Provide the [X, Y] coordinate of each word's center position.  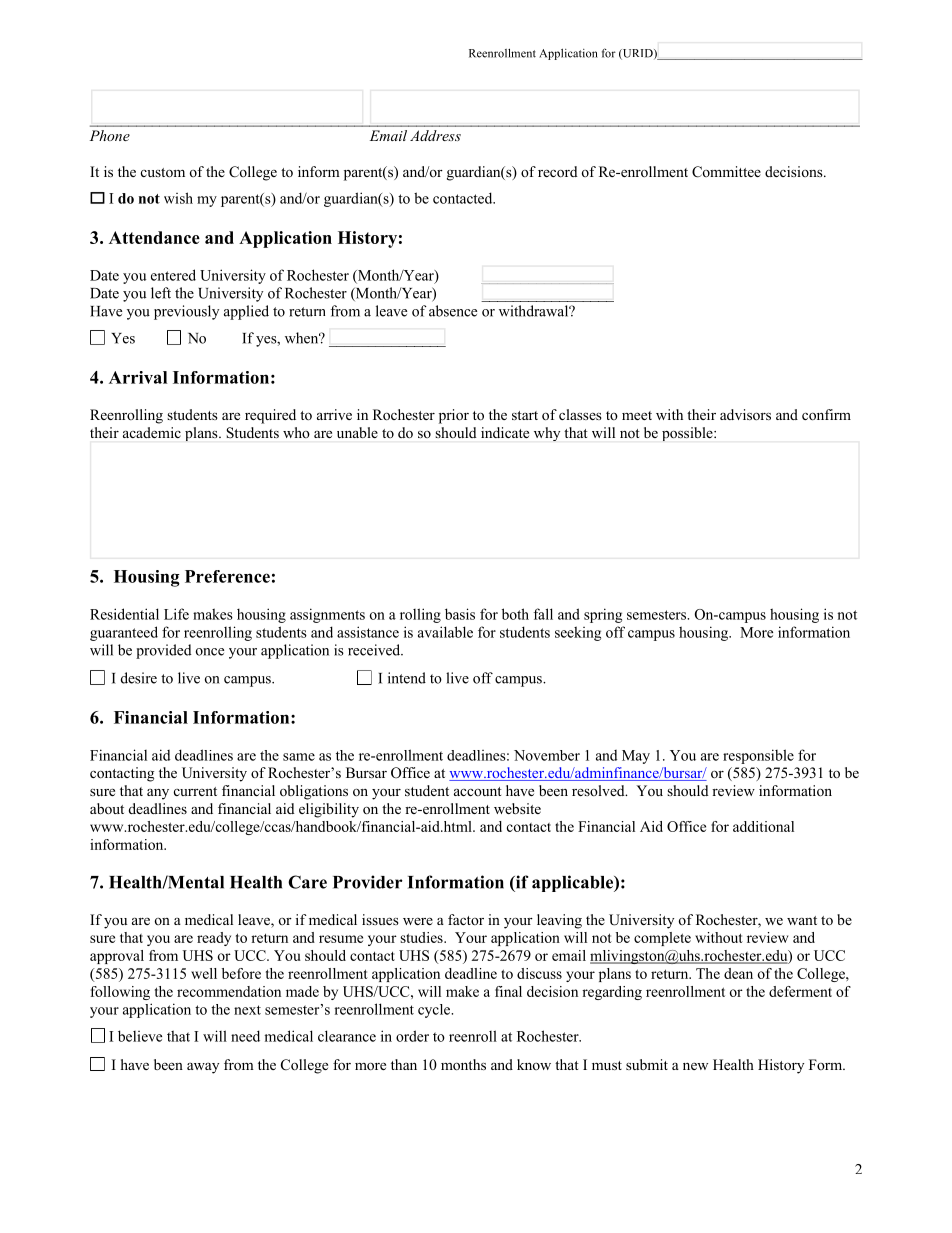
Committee [726, 172]
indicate [505, 432]
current [195, 791]
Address [435, 135]
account [478, 791]
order [412, 1036]
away [203, 1068]
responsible [758, 756]
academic [152, 432]
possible [688, 434]
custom [163, 172]
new [695, 1066]
